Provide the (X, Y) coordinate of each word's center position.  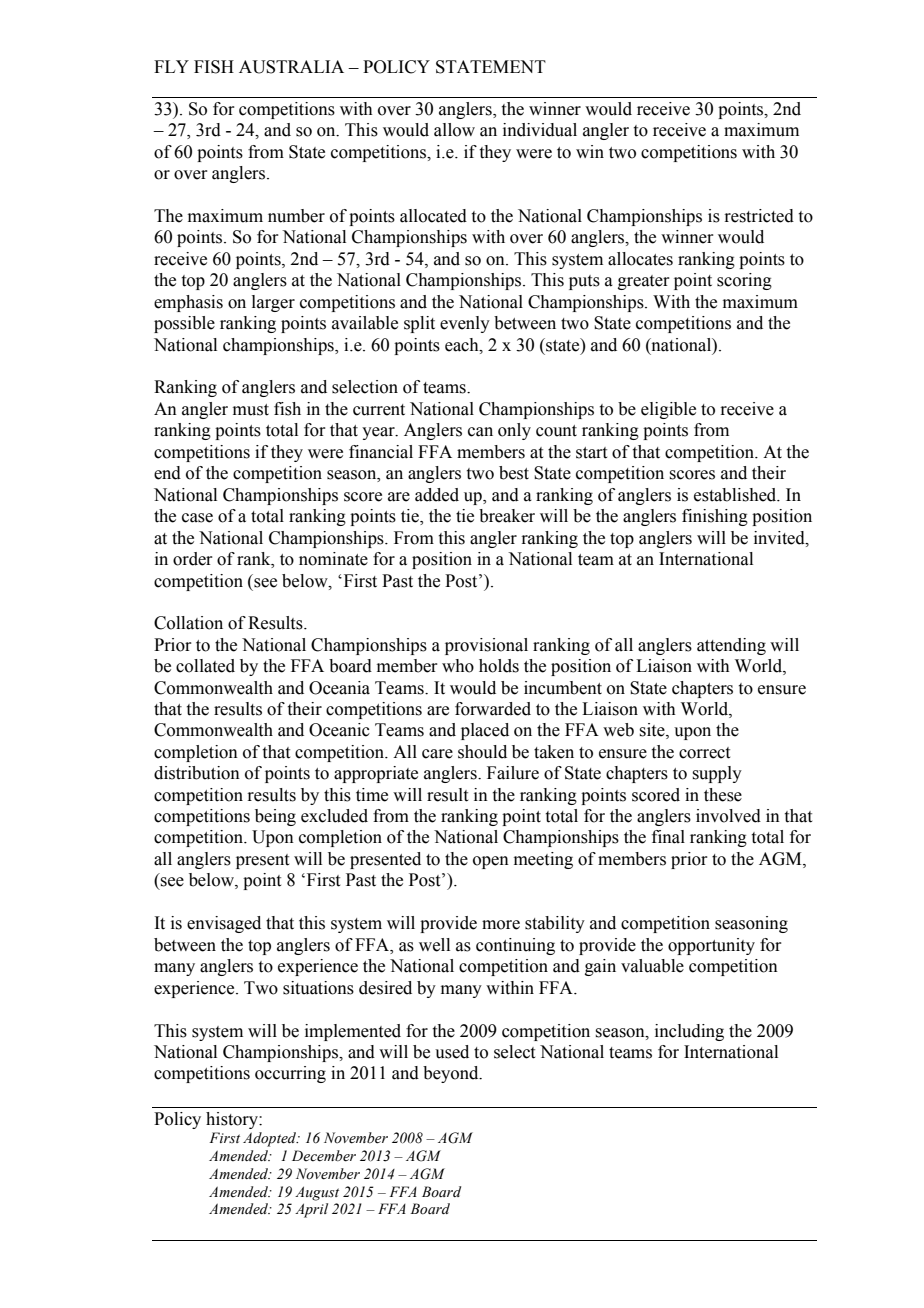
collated (205, 666)
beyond (452, 1074)
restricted (759, 216)
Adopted (271, 1139)
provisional (486, 646)
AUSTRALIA (291, 67)
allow (454, 130)
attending (731, 646)
